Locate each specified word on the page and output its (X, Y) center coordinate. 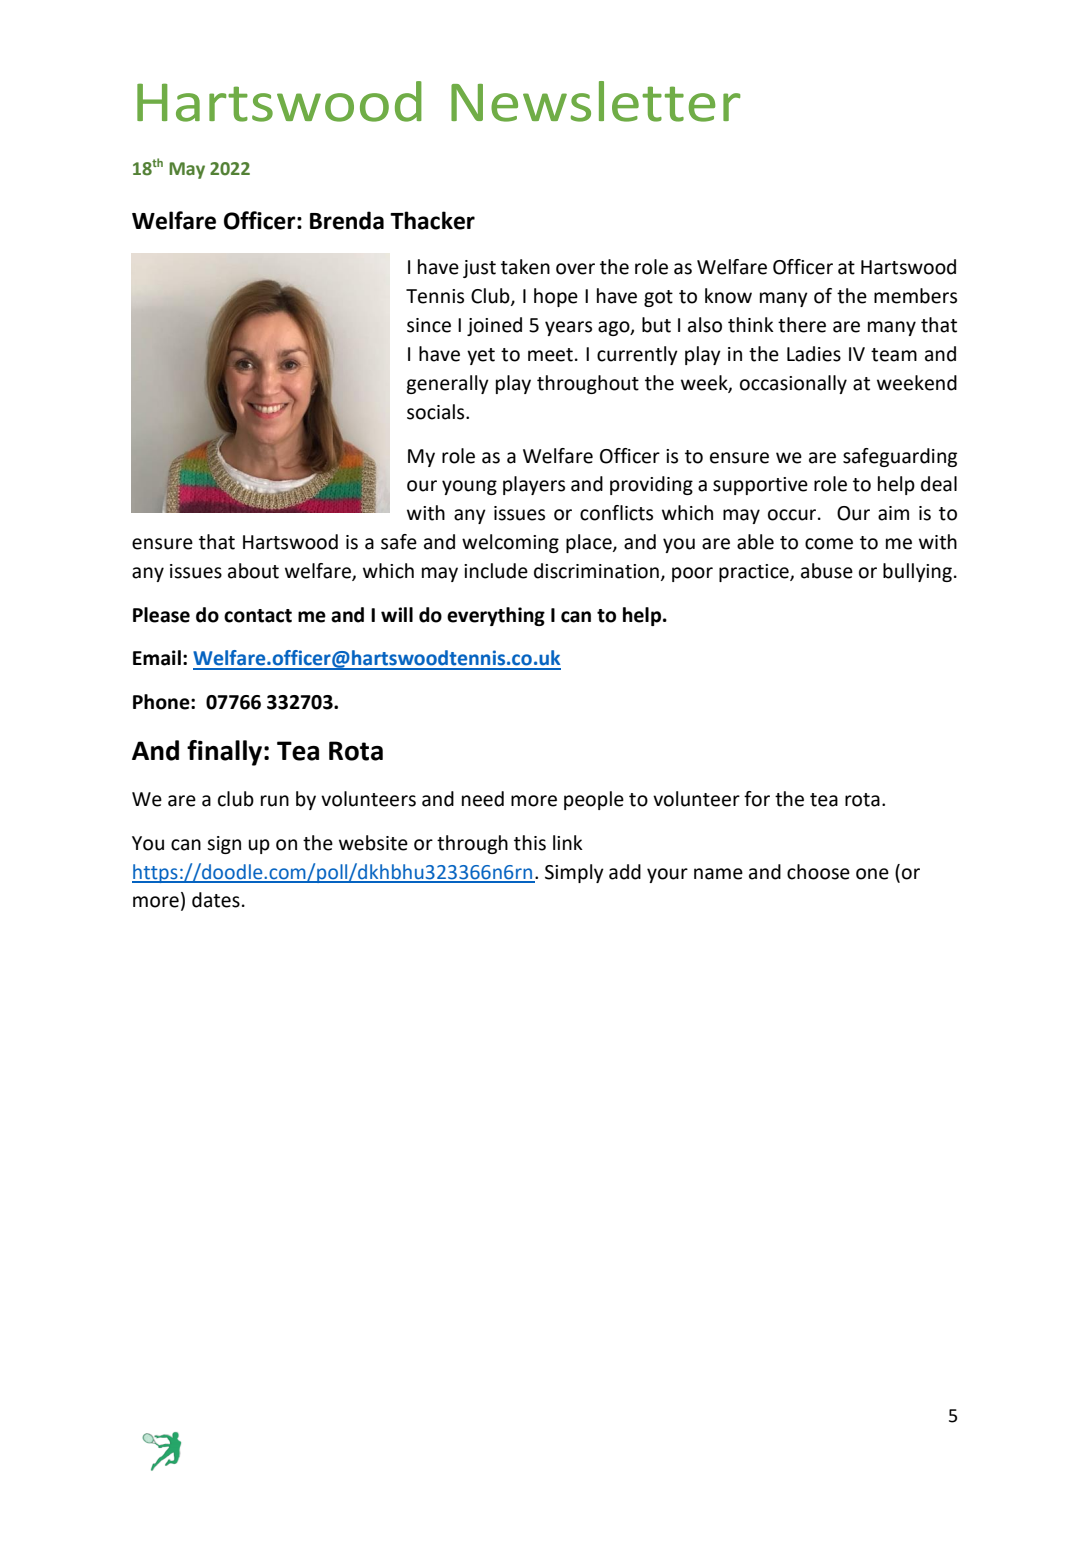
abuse (827, 571)
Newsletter (596, 101)
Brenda (347, 220)
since (429, 325)
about (253, 571)
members (915, 296)
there (802, 325)
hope (556, 297)
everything (496, 616)
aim (893, 513)
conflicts (616, 513)
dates (216, 900)
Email (157, 658)
